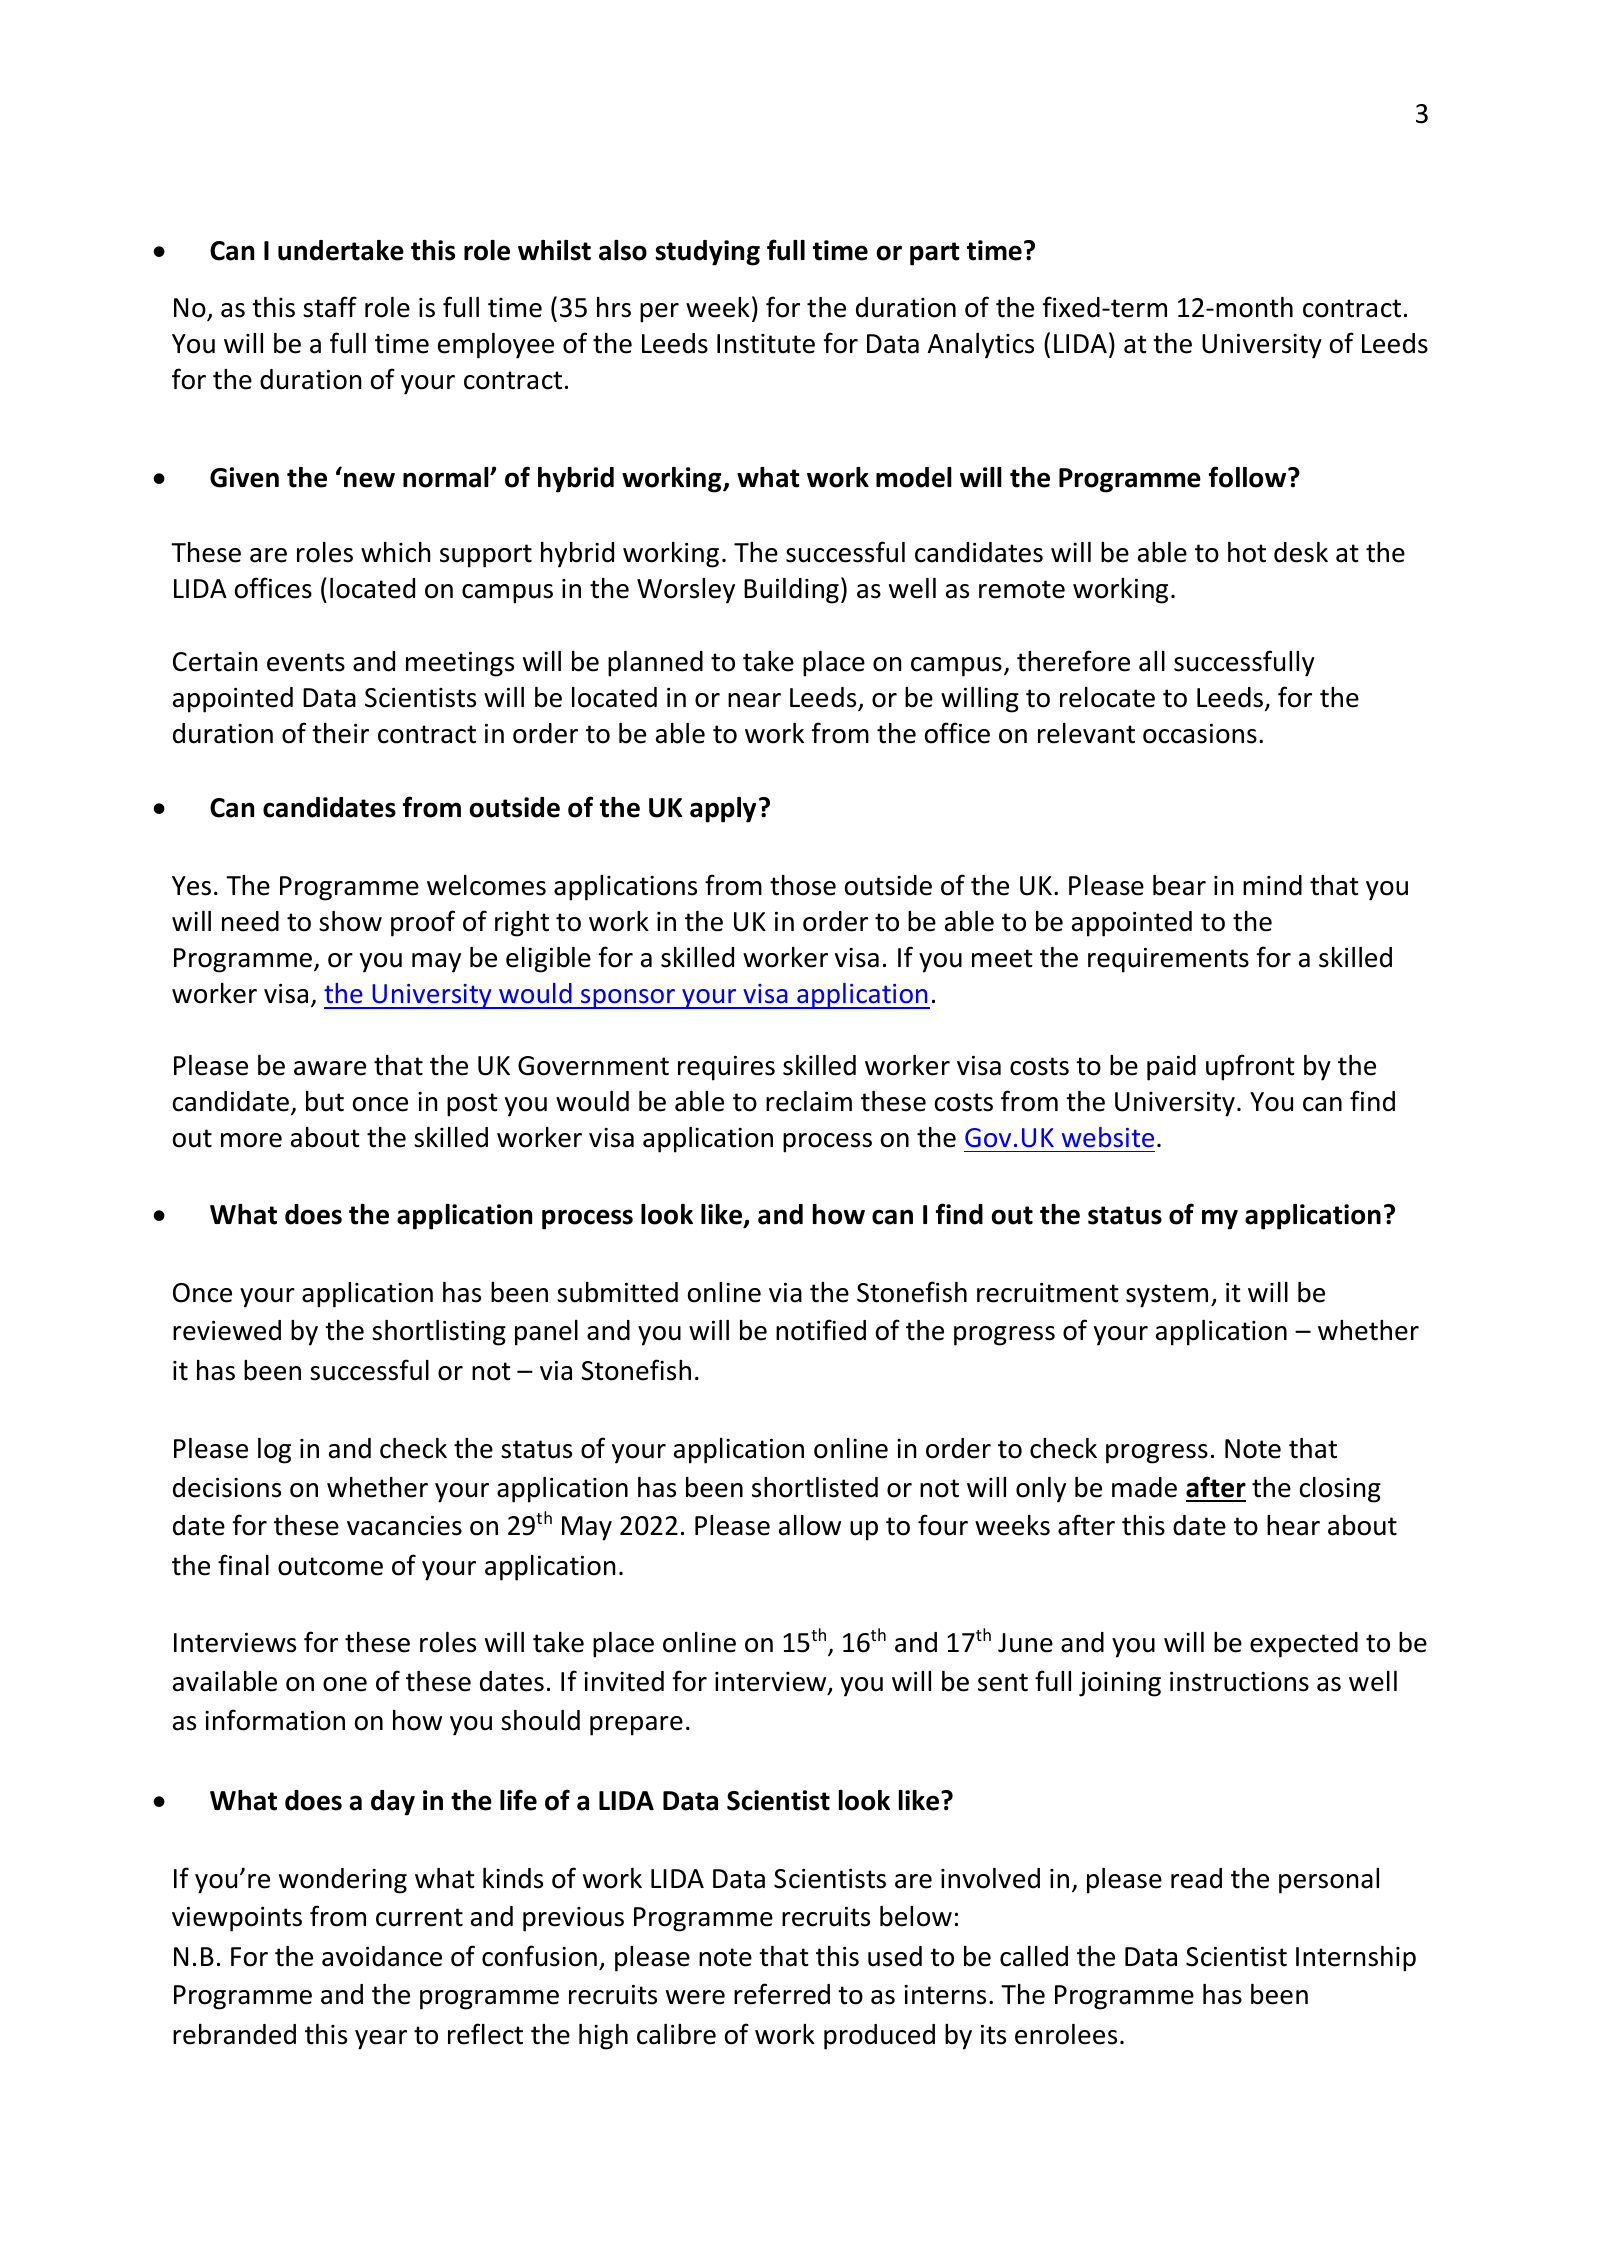 This screenshot has height=2263, width=1600. Describe the element at coordinates (766, 344) in the screenshot. I see `Institute` at that location.
